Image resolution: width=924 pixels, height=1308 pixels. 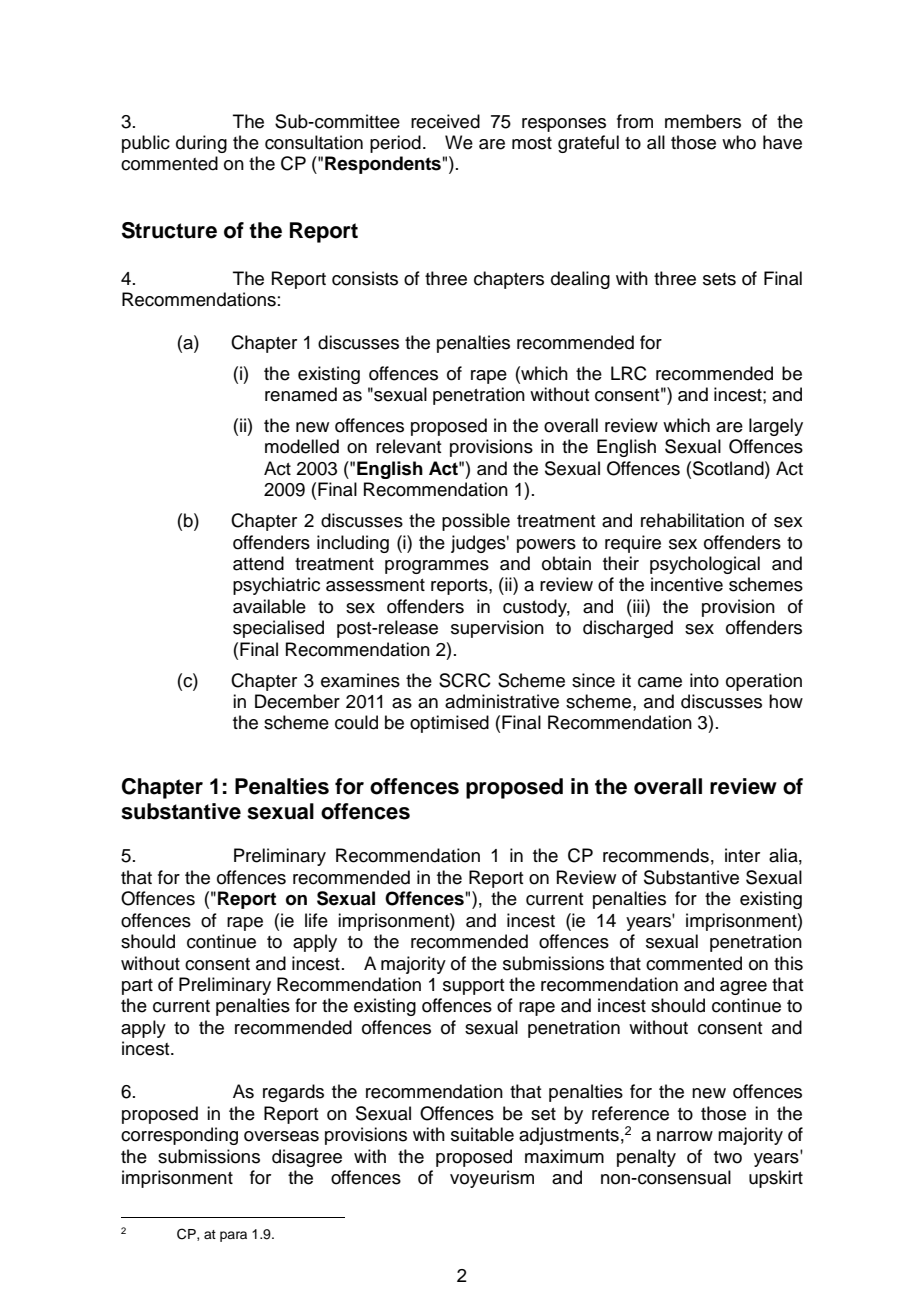 What do you see at coordinates (449, 724) in the page?
I see `optimised` at bounding box center [449, 724].
